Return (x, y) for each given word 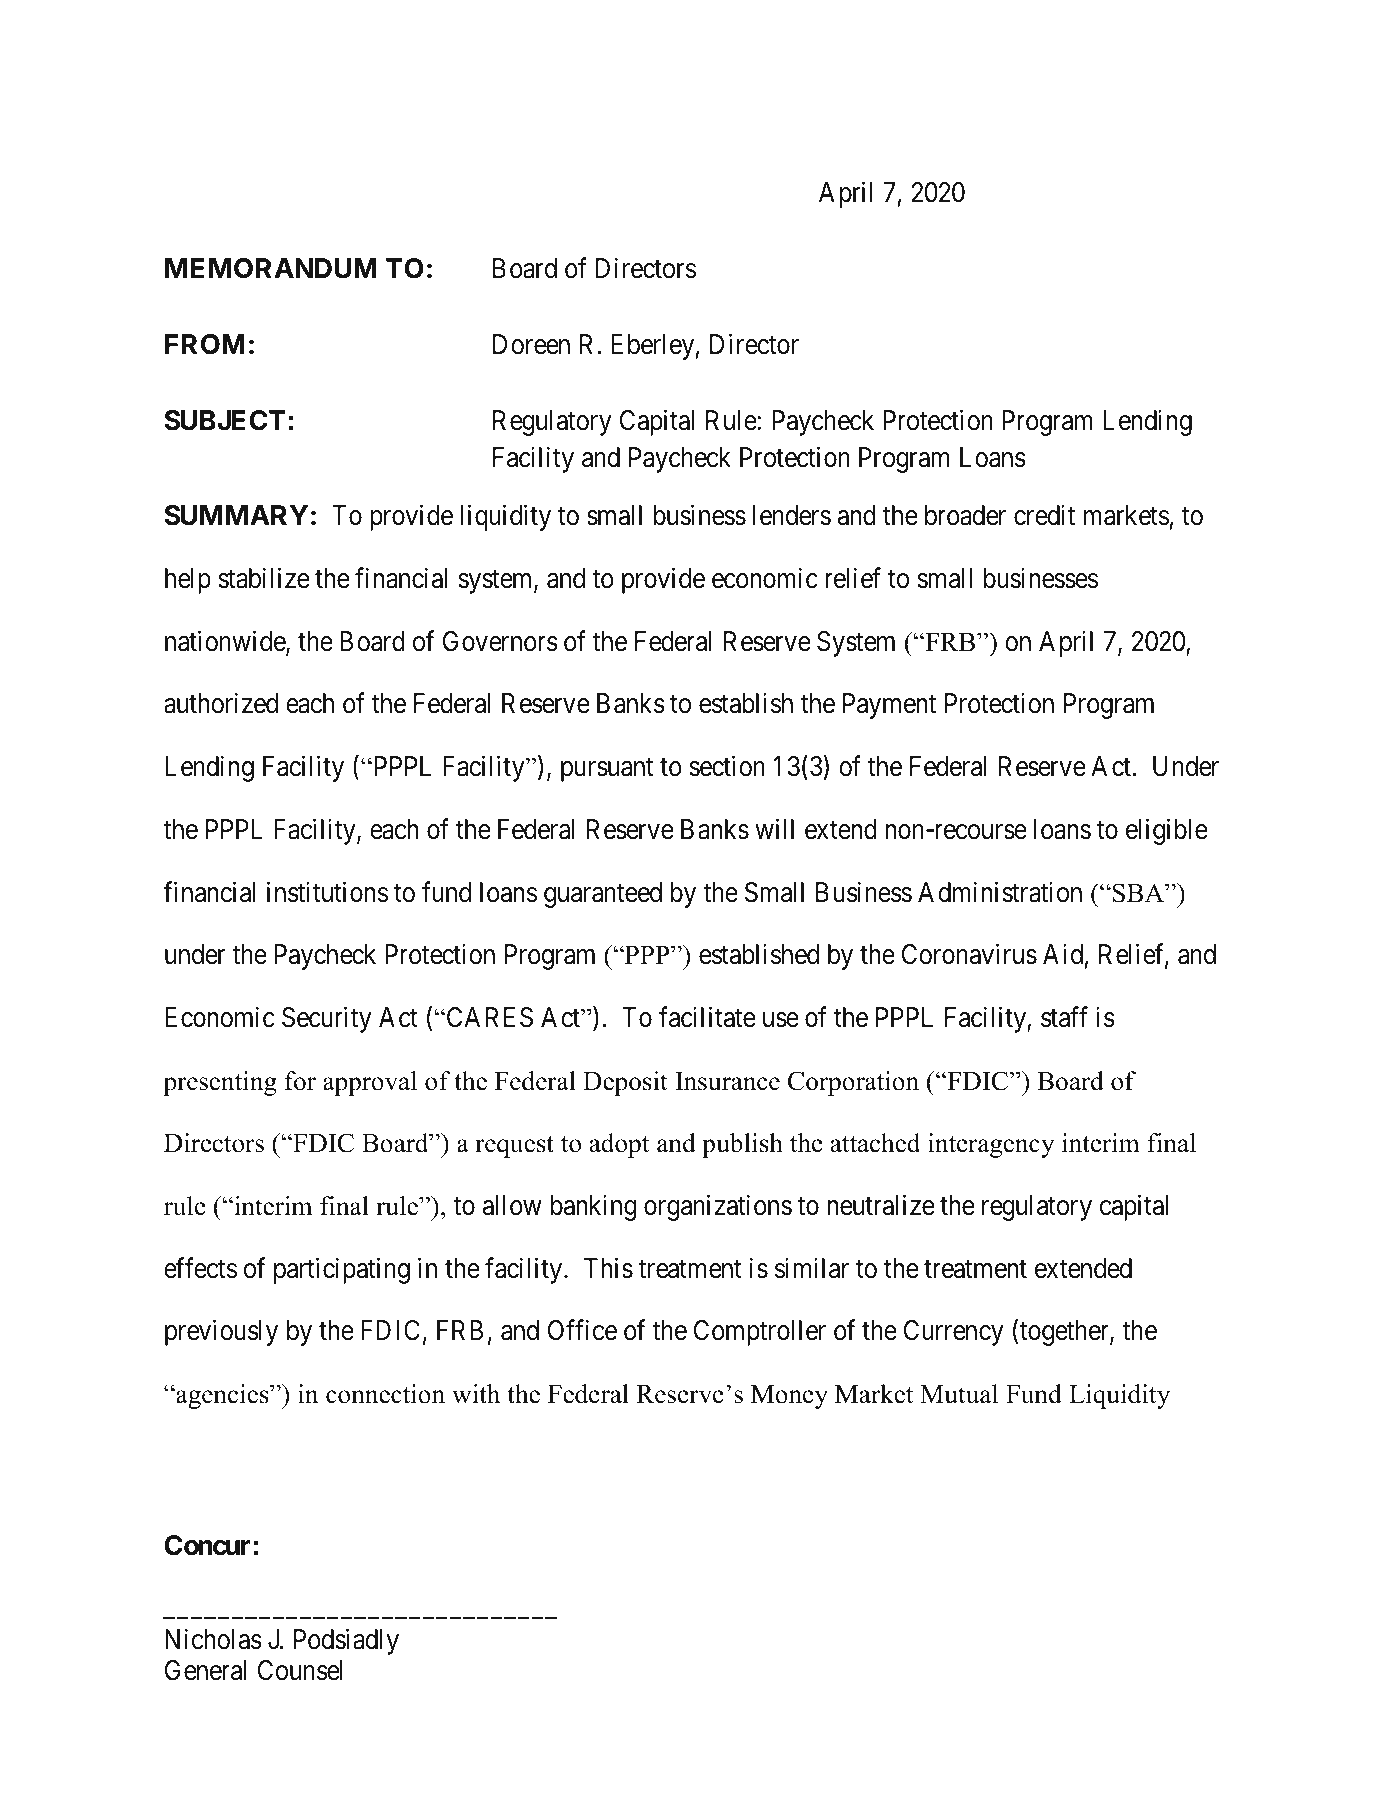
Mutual (959, 1394)
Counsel (300, 1670)
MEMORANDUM (271, 268)
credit (1044, 515)
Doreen (531, 344)
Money (789, 1397)
